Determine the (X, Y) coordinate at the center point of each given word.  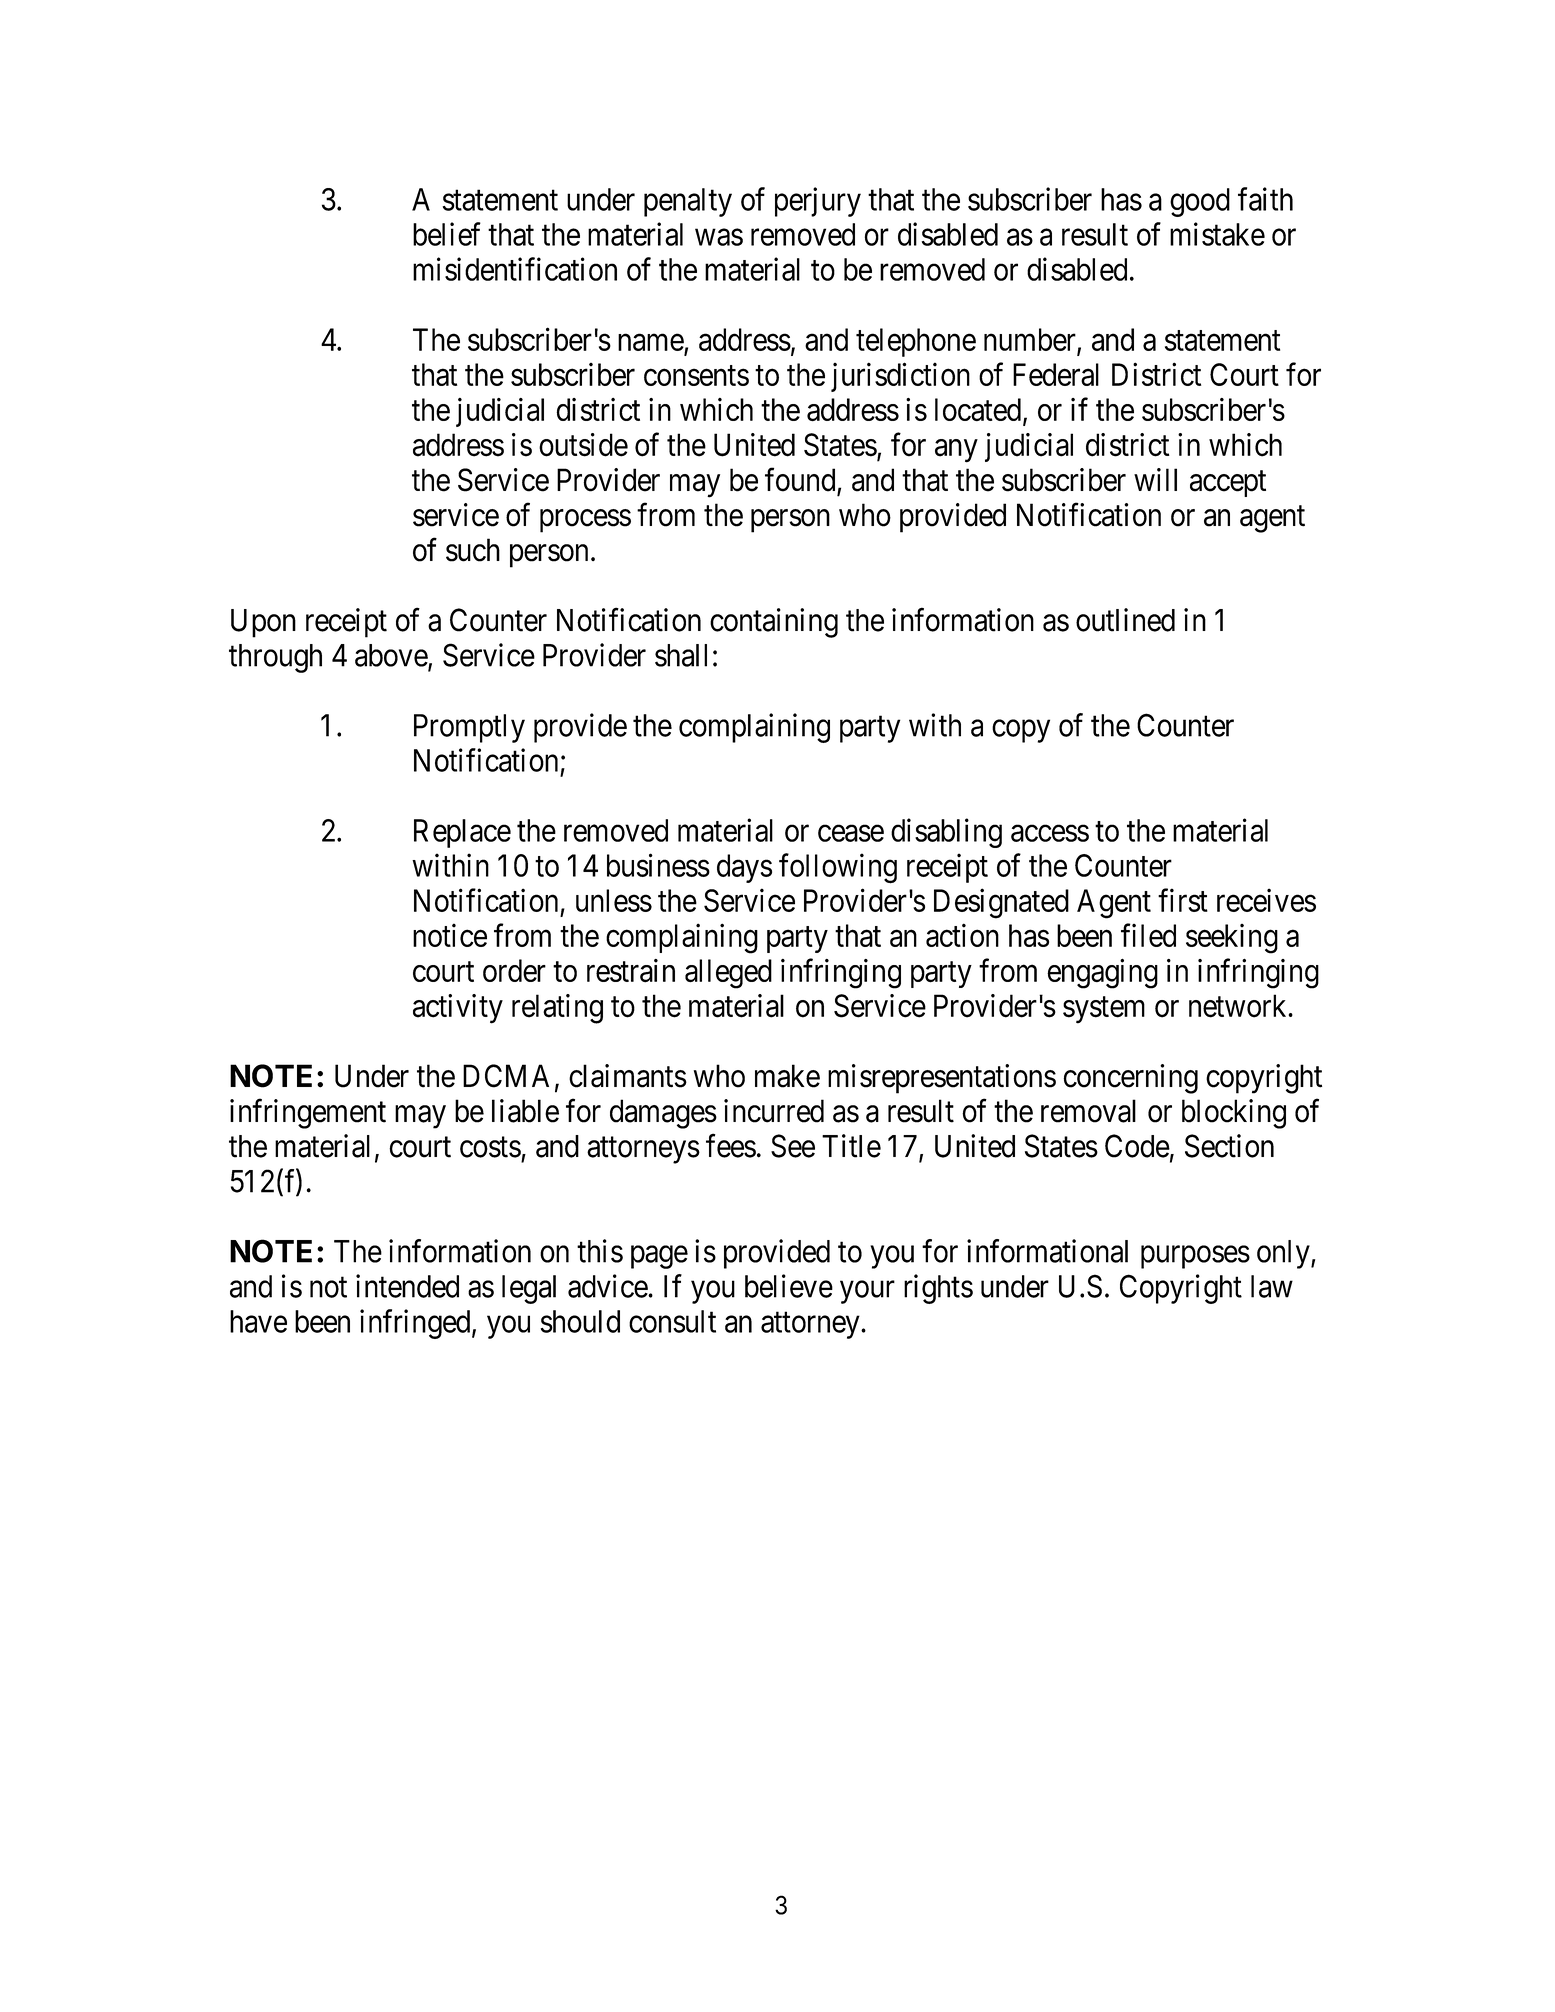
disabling (946, 833)
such (473, 550)
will (1155, 479)
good (1200, 202)
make (787, 1076)
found (801, 481)
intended (407, 1286)
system (1104, 1010)
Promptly (469, 728)
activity (458, 1009)
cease (851, 833)
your (867, 1292)
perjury (818, 202)
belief (447, 234)
